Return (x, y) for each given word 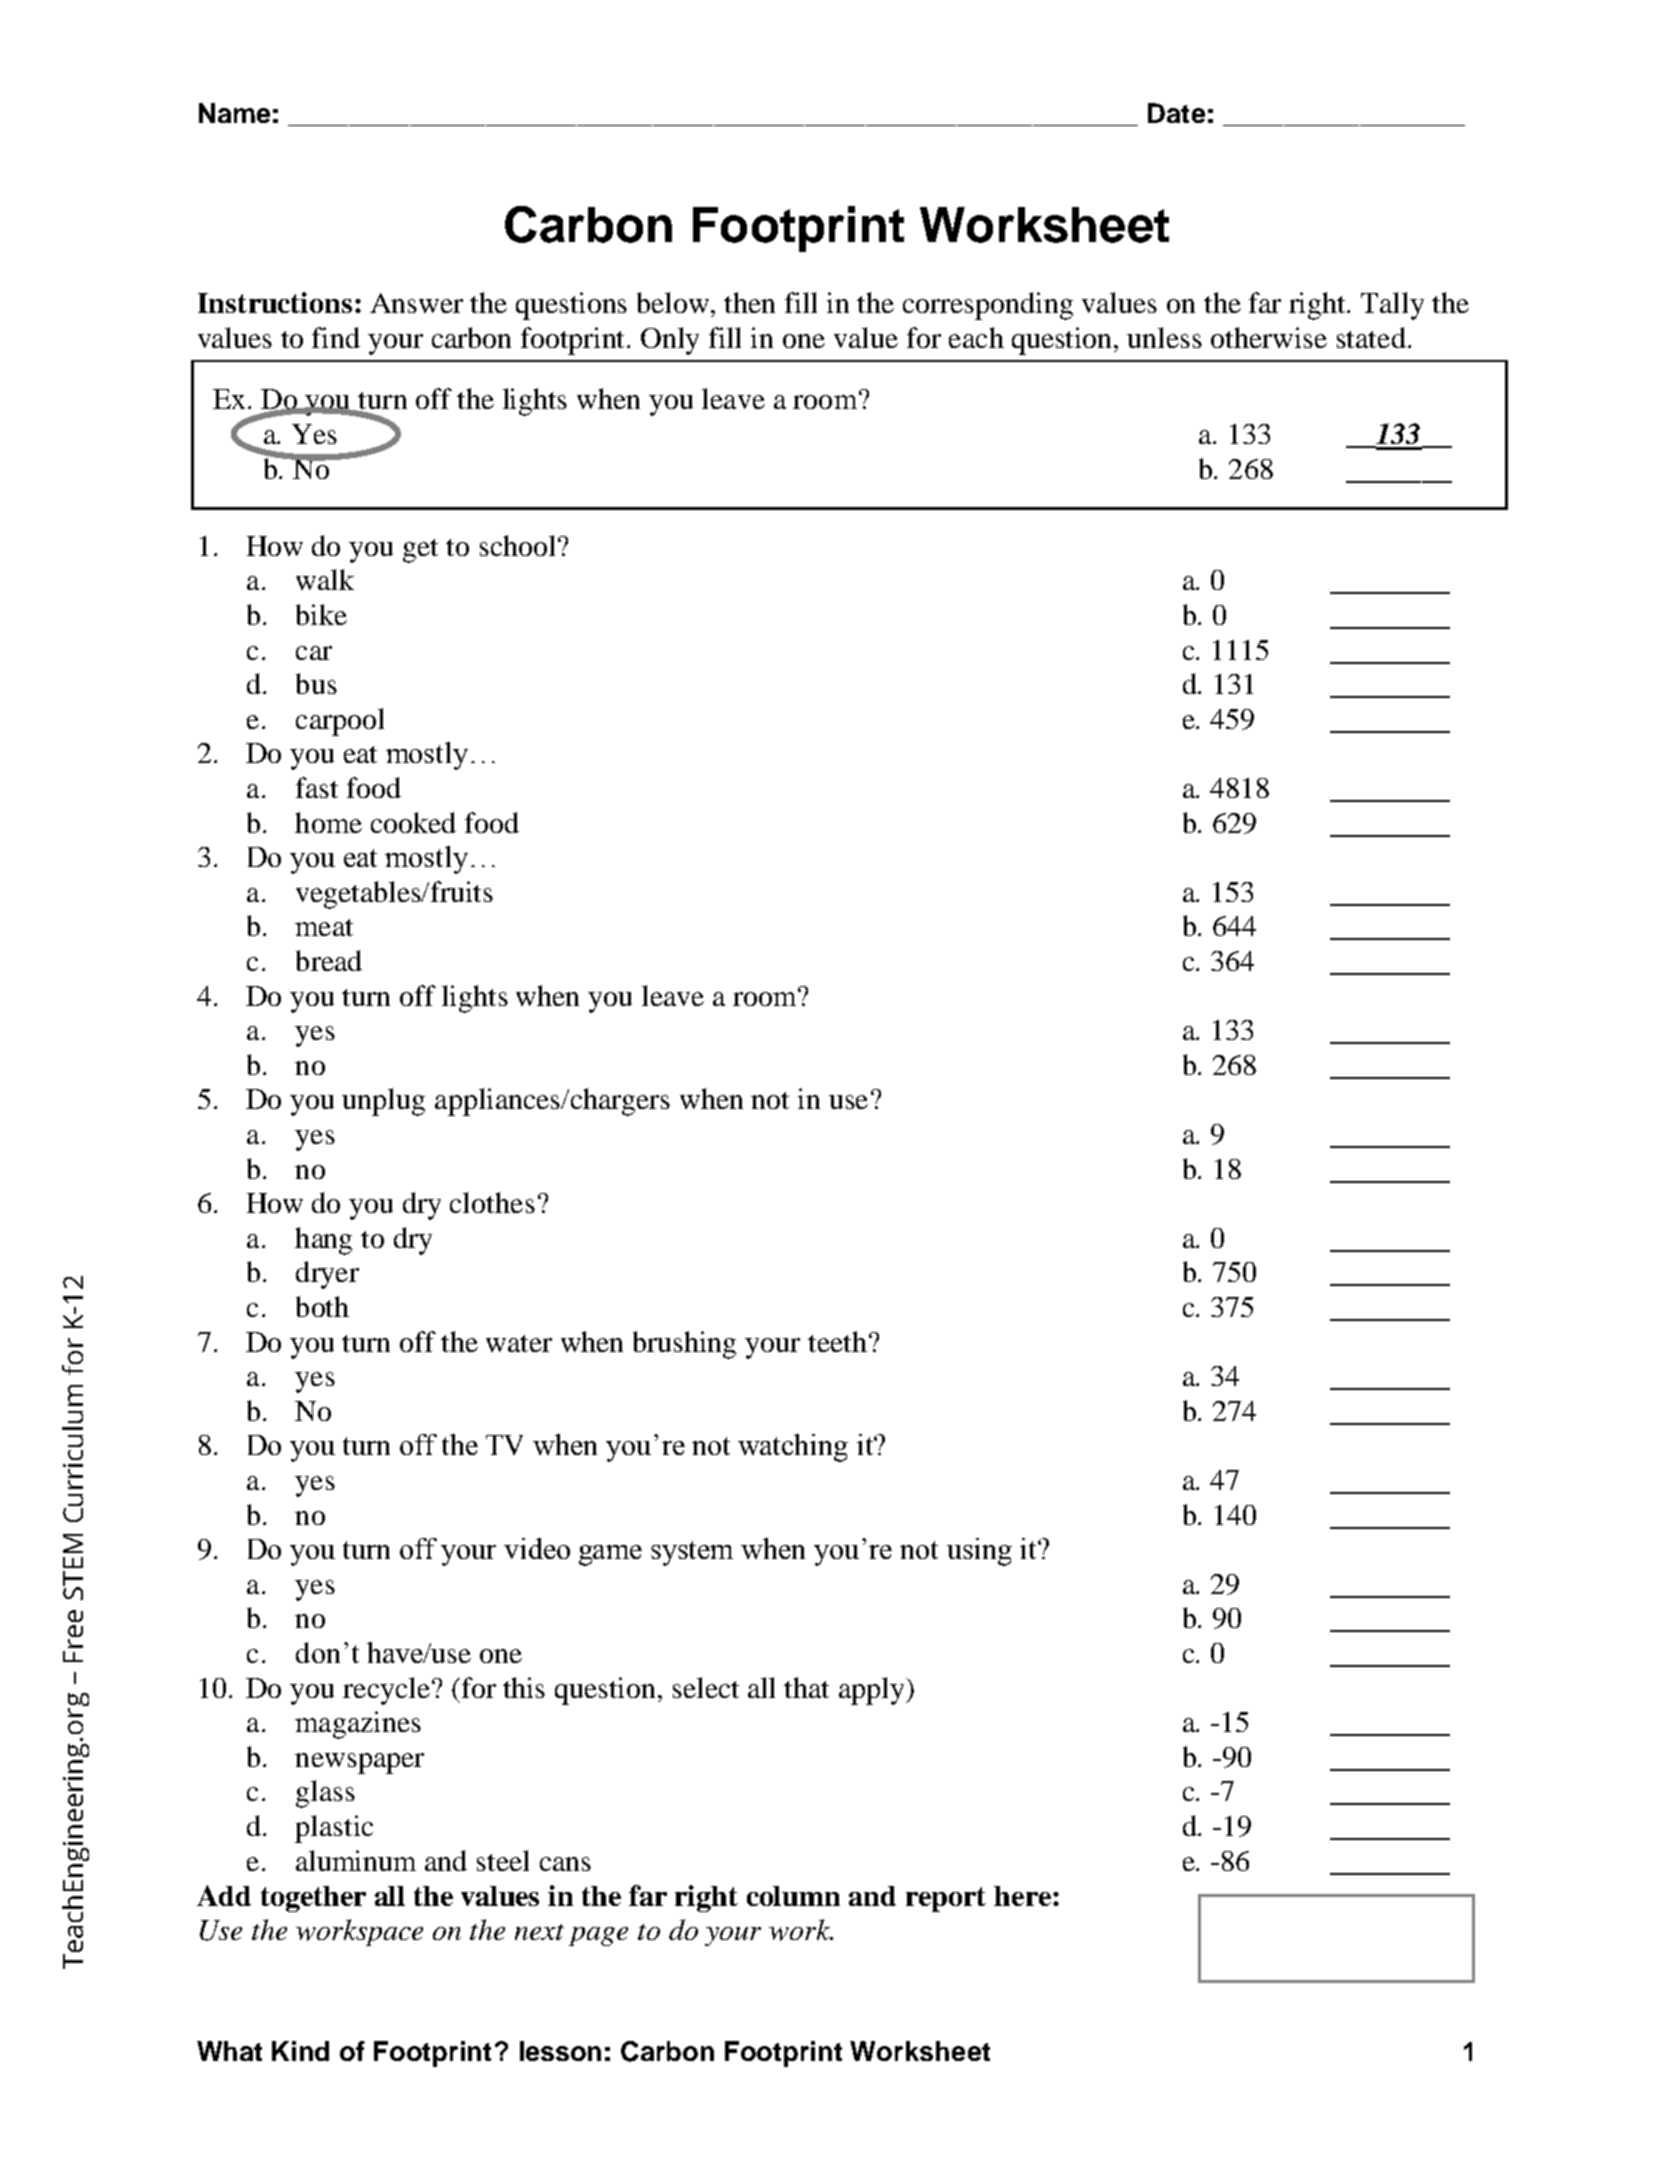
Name (234, 113)
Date (1176, 113)
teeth (837, 1341)
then (749, 302)
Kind (300, 2051)
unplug (383, 1102)
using (979, 1552)
